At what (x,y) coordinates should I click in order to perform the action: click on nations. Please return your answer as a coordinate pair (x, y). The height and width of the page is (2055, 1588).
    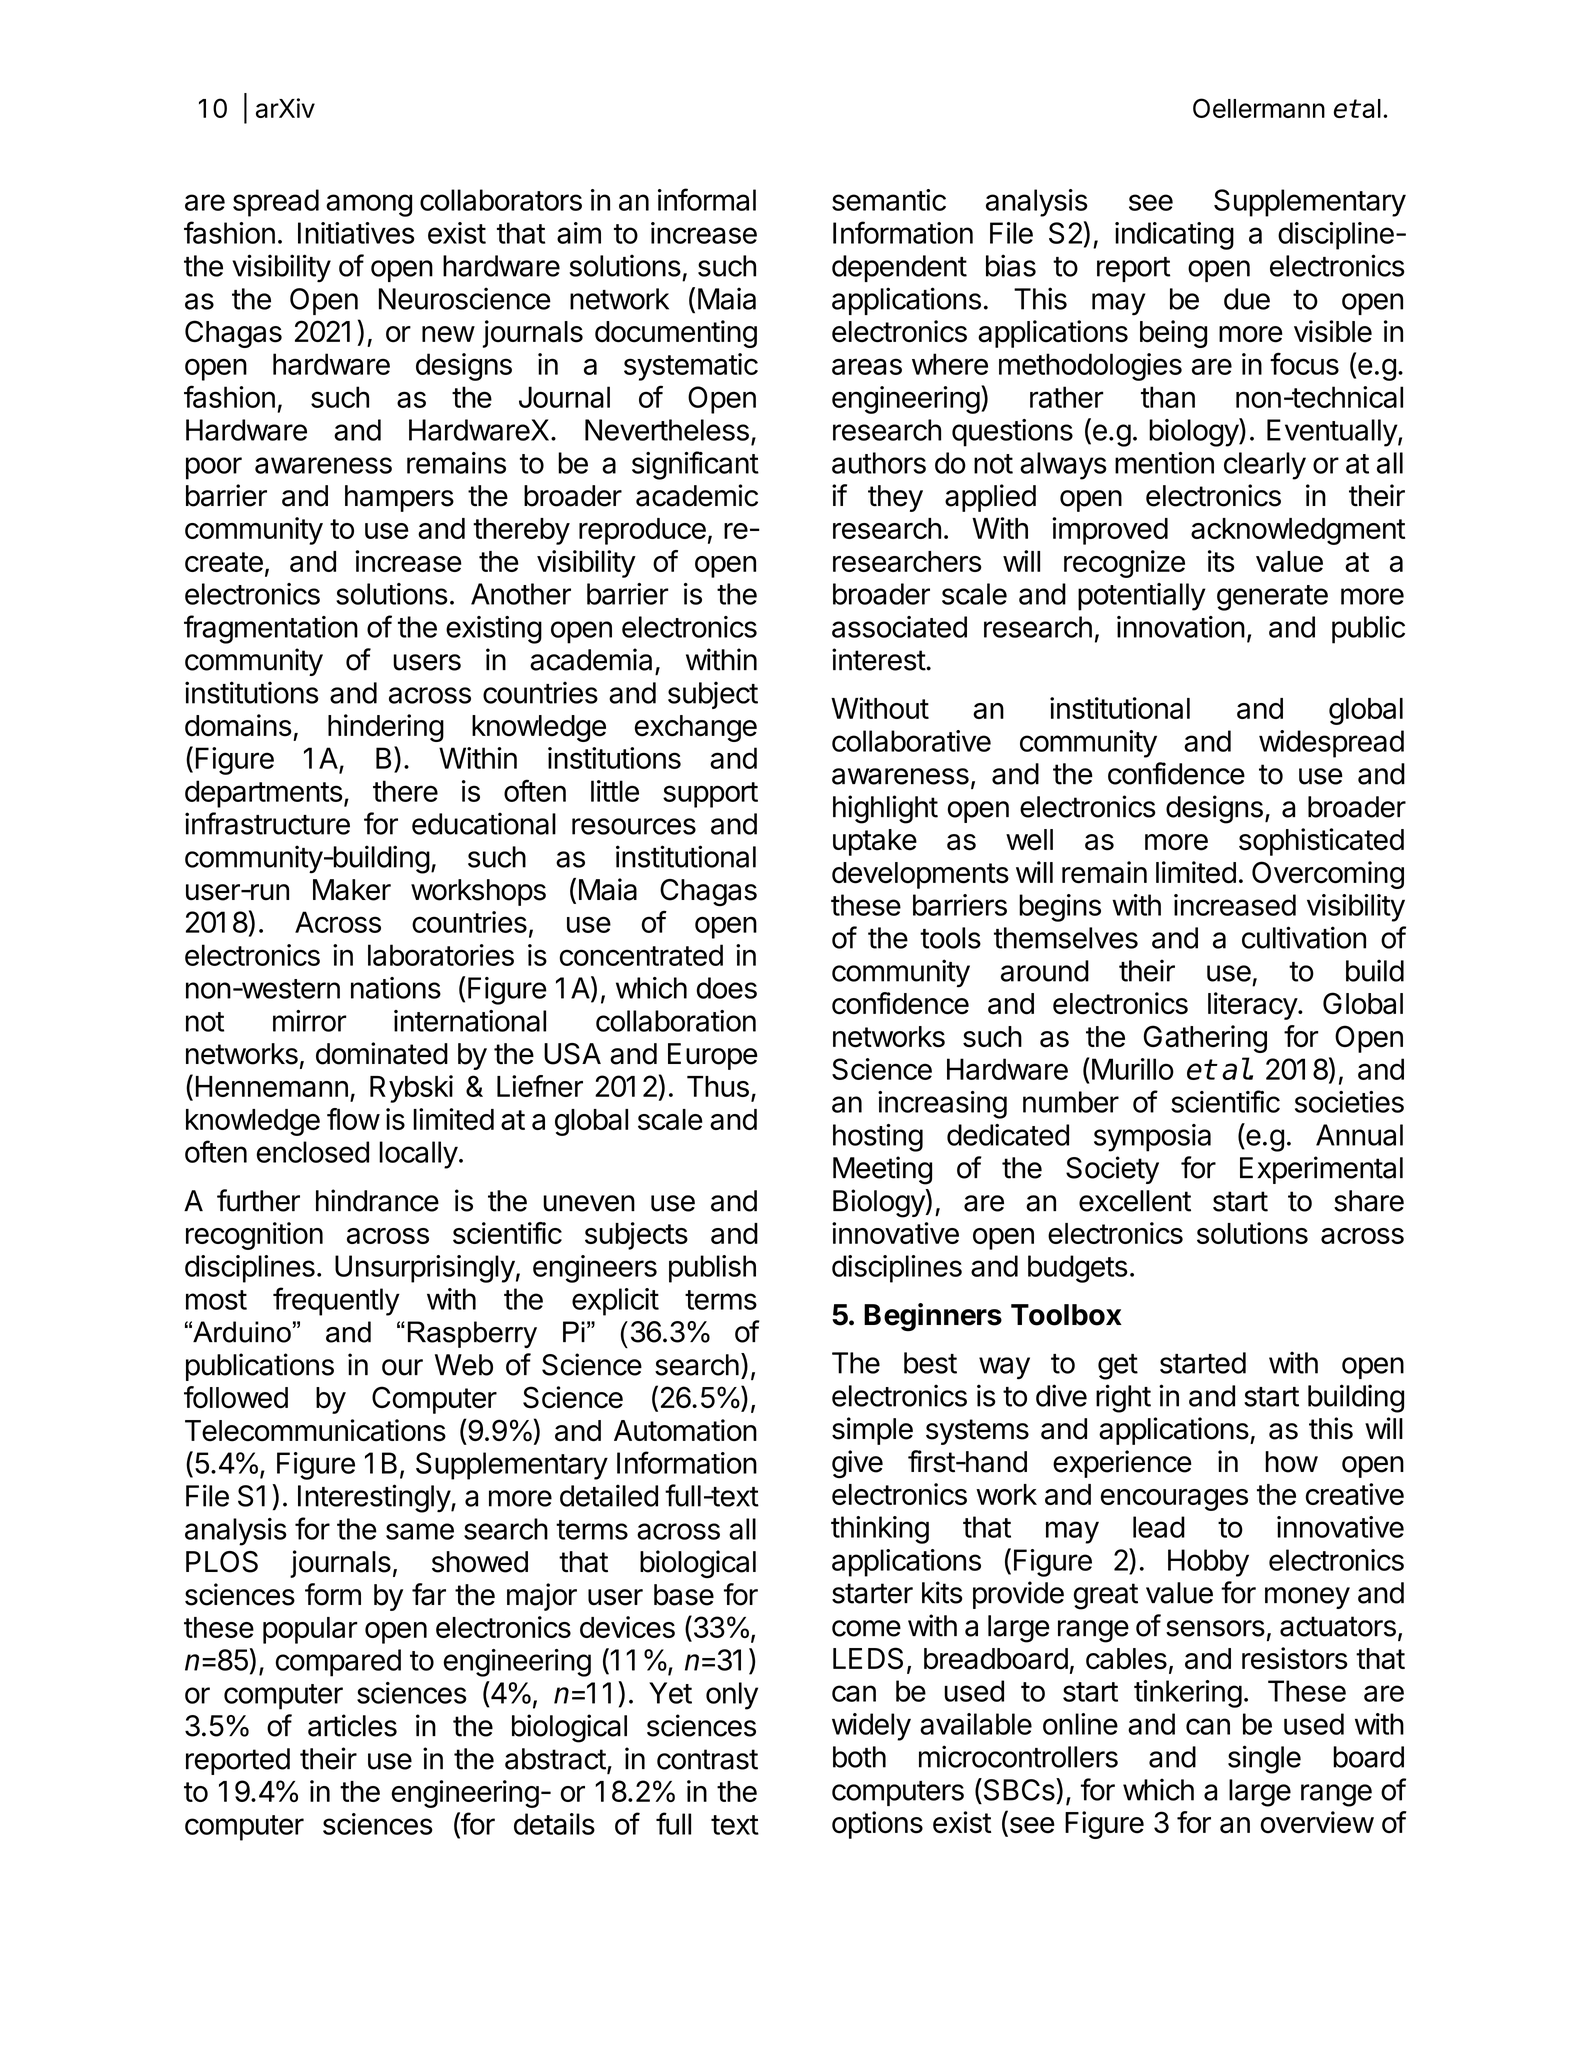
    Looking at the image, I should click on (396, 988).
